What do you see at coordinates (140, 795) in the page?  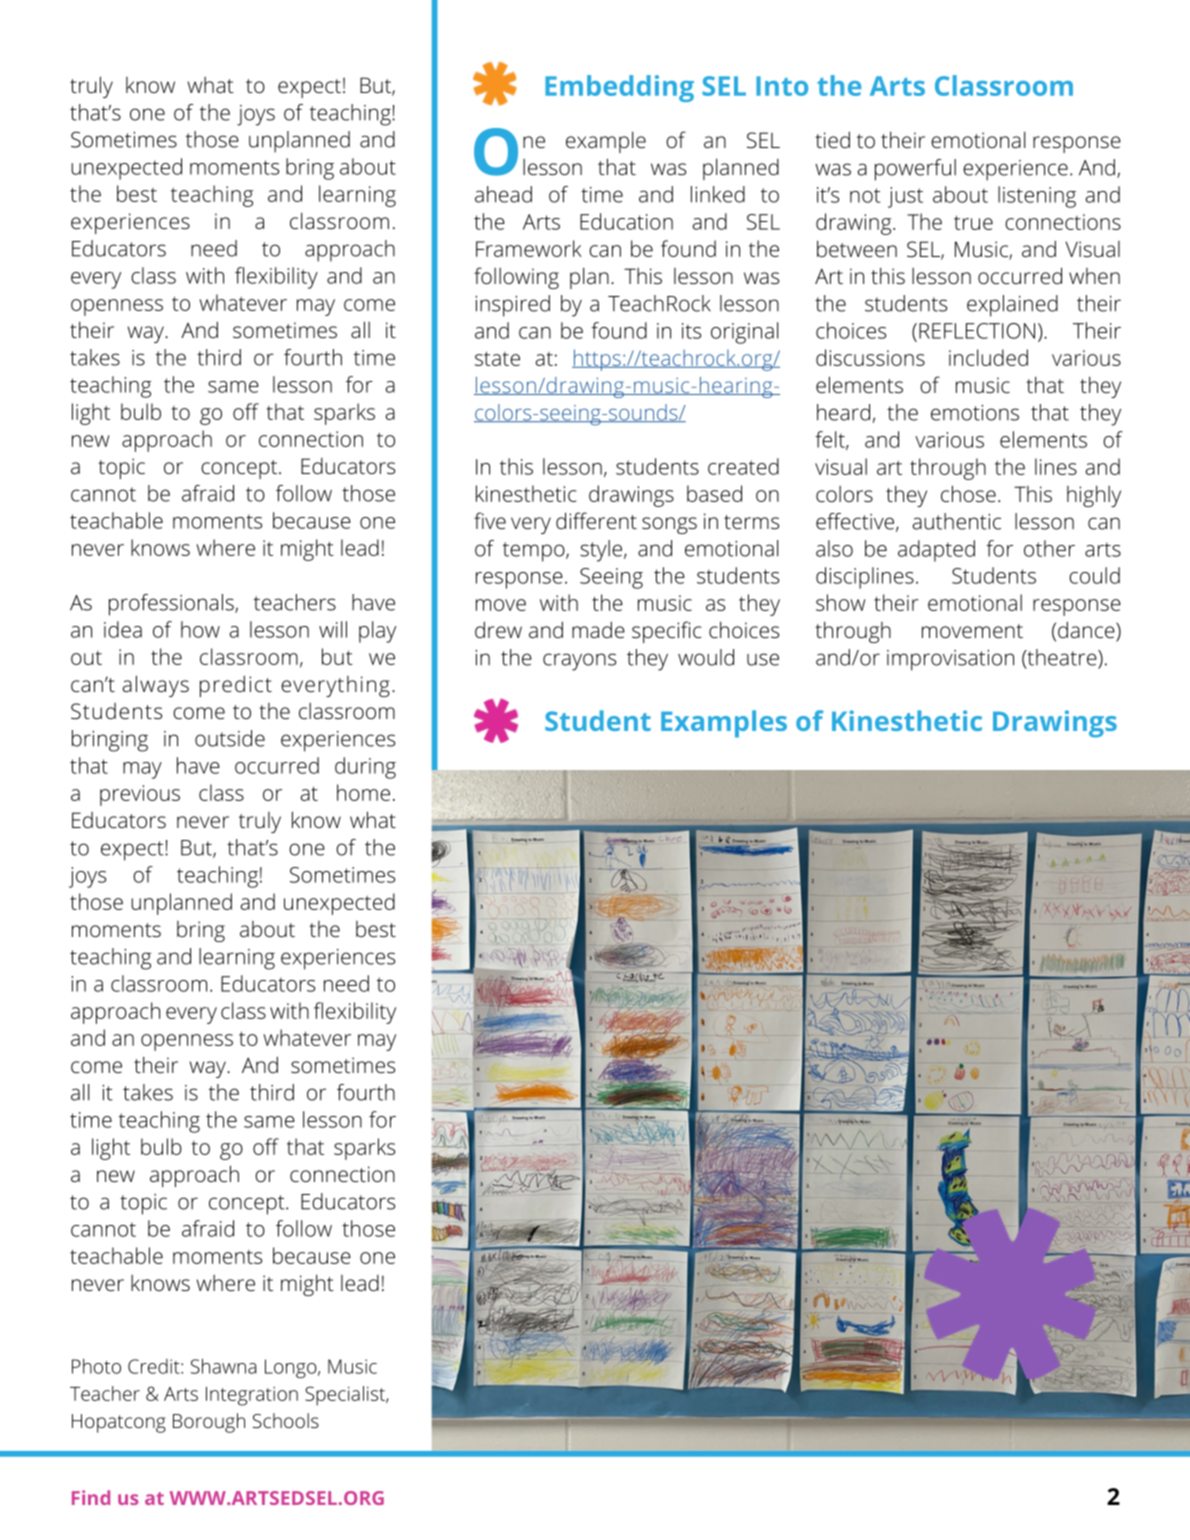 I see `previous` at bounding box center [140, 795].
